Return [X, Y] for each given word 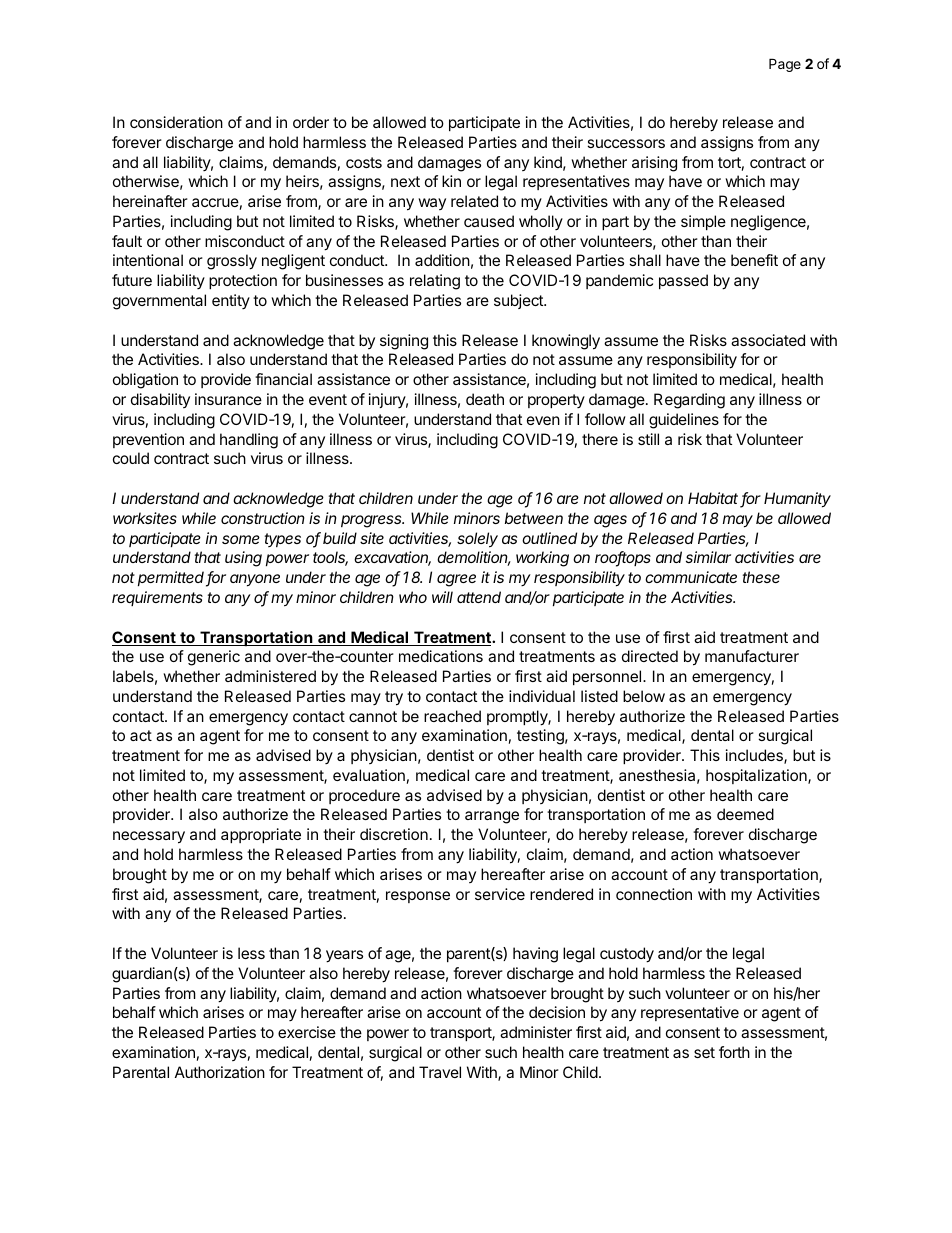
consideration [176, 122]
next [405, 181]
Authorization [220, 1072]
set [704, 1052]
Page [785, 65]
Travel [440, 1072]
